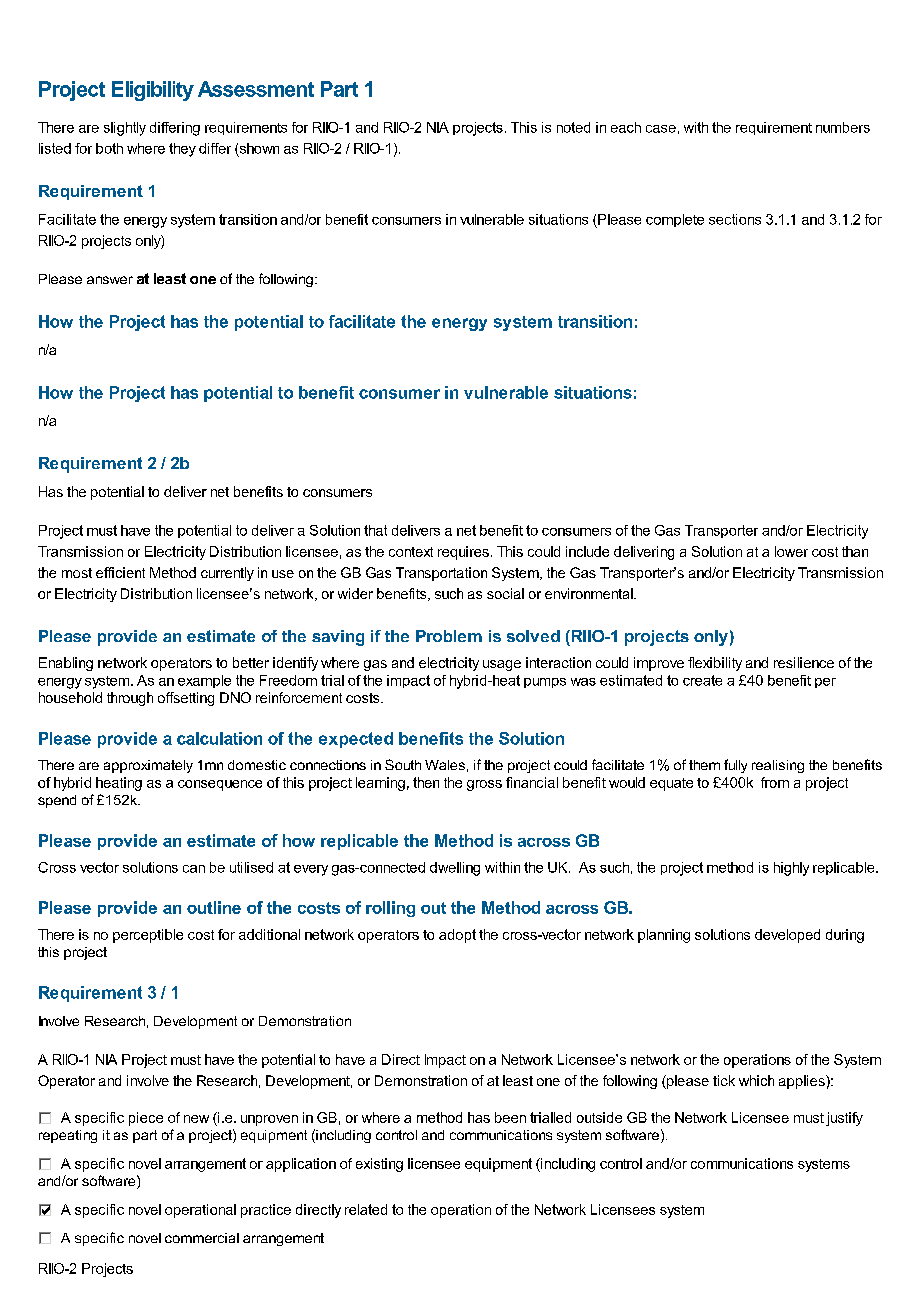 The image size is (924, 1308). I want to click on through, so click(130, 699).
